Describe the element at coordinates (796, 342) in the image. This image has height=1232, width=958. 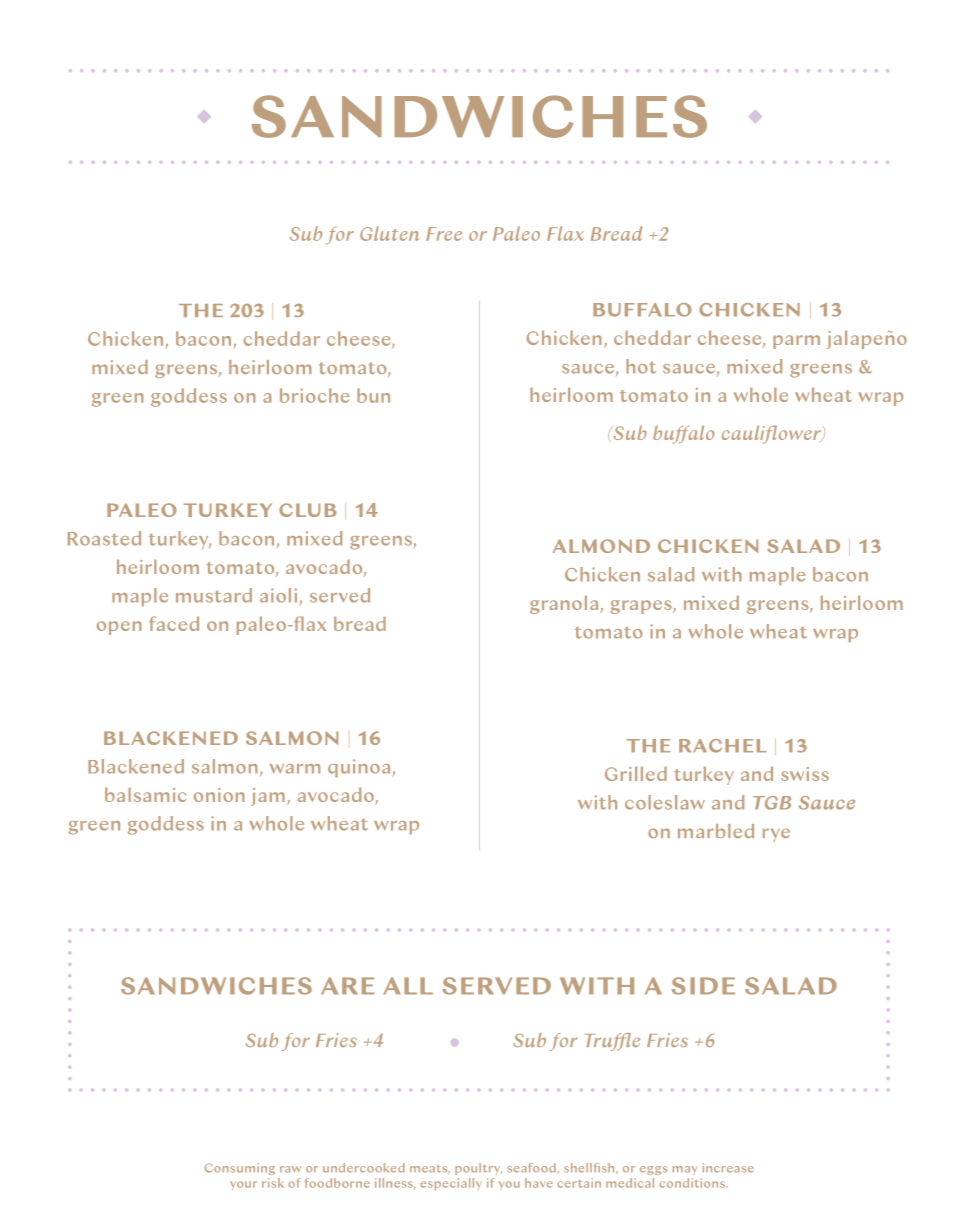
I see `parm` at that location.
